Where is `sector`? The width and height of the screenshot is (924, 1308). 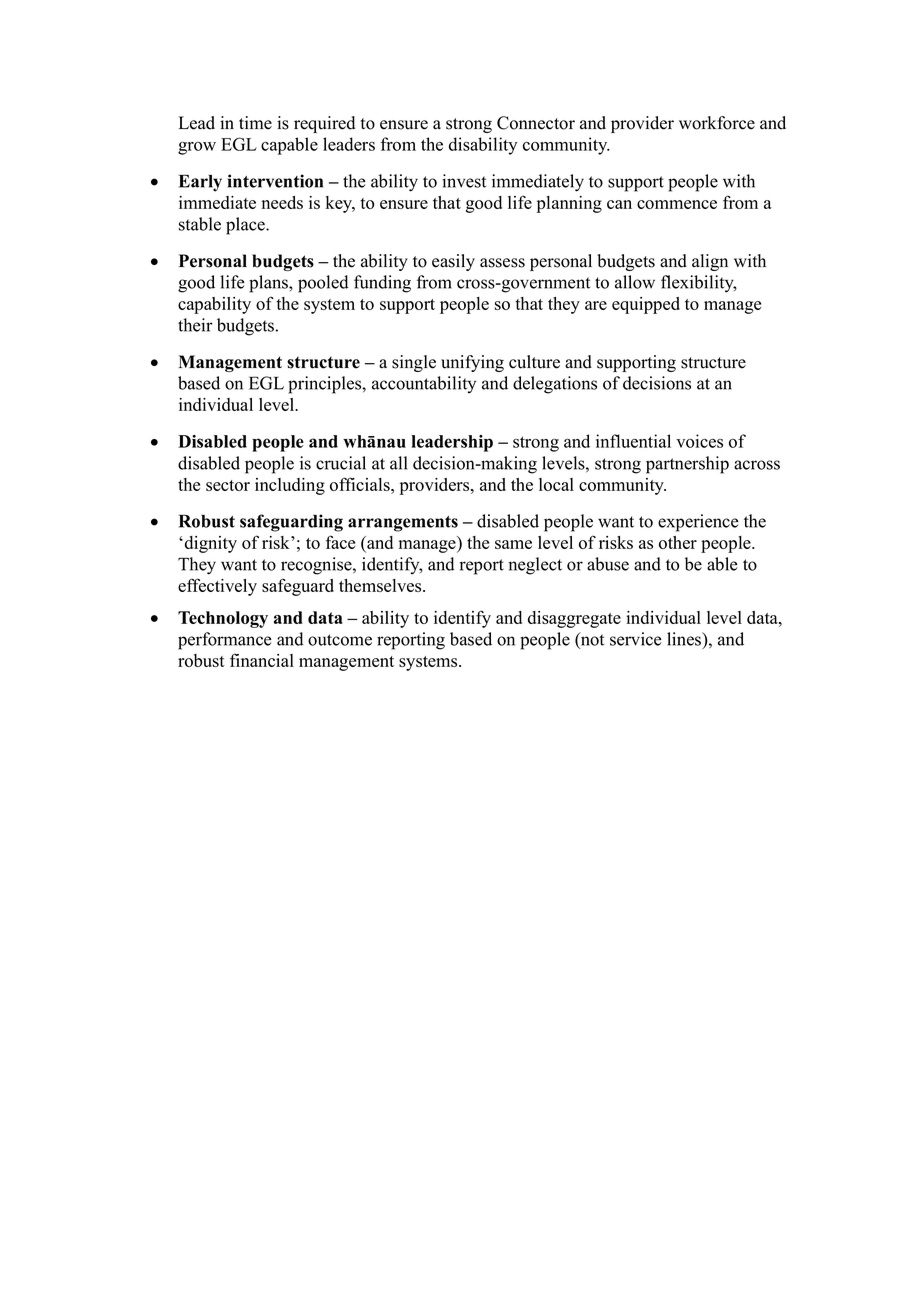 sector is located at coordinates (228, 485).
